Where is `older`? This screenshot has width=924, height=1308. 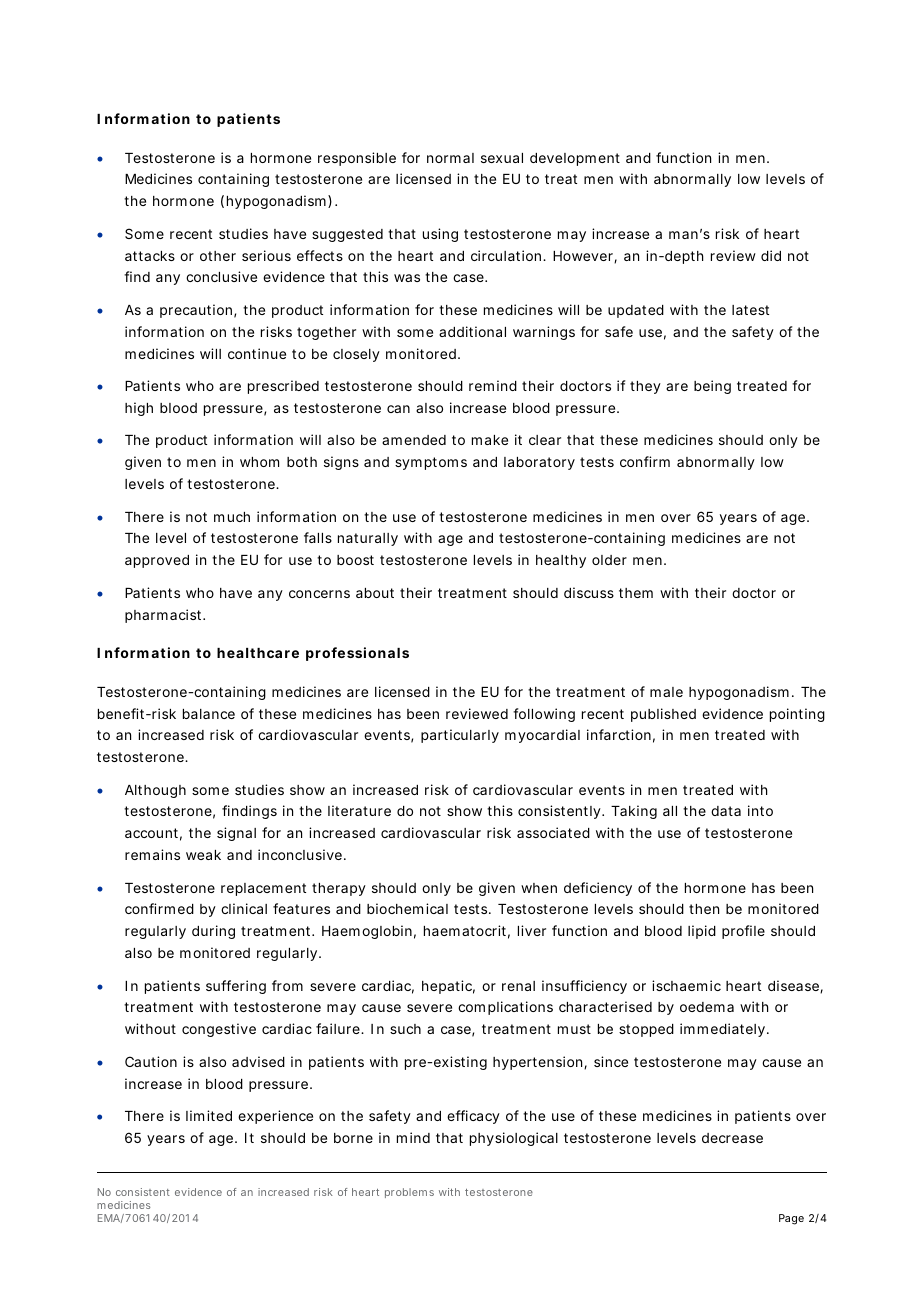 older is located at coordinates (609, 560).
